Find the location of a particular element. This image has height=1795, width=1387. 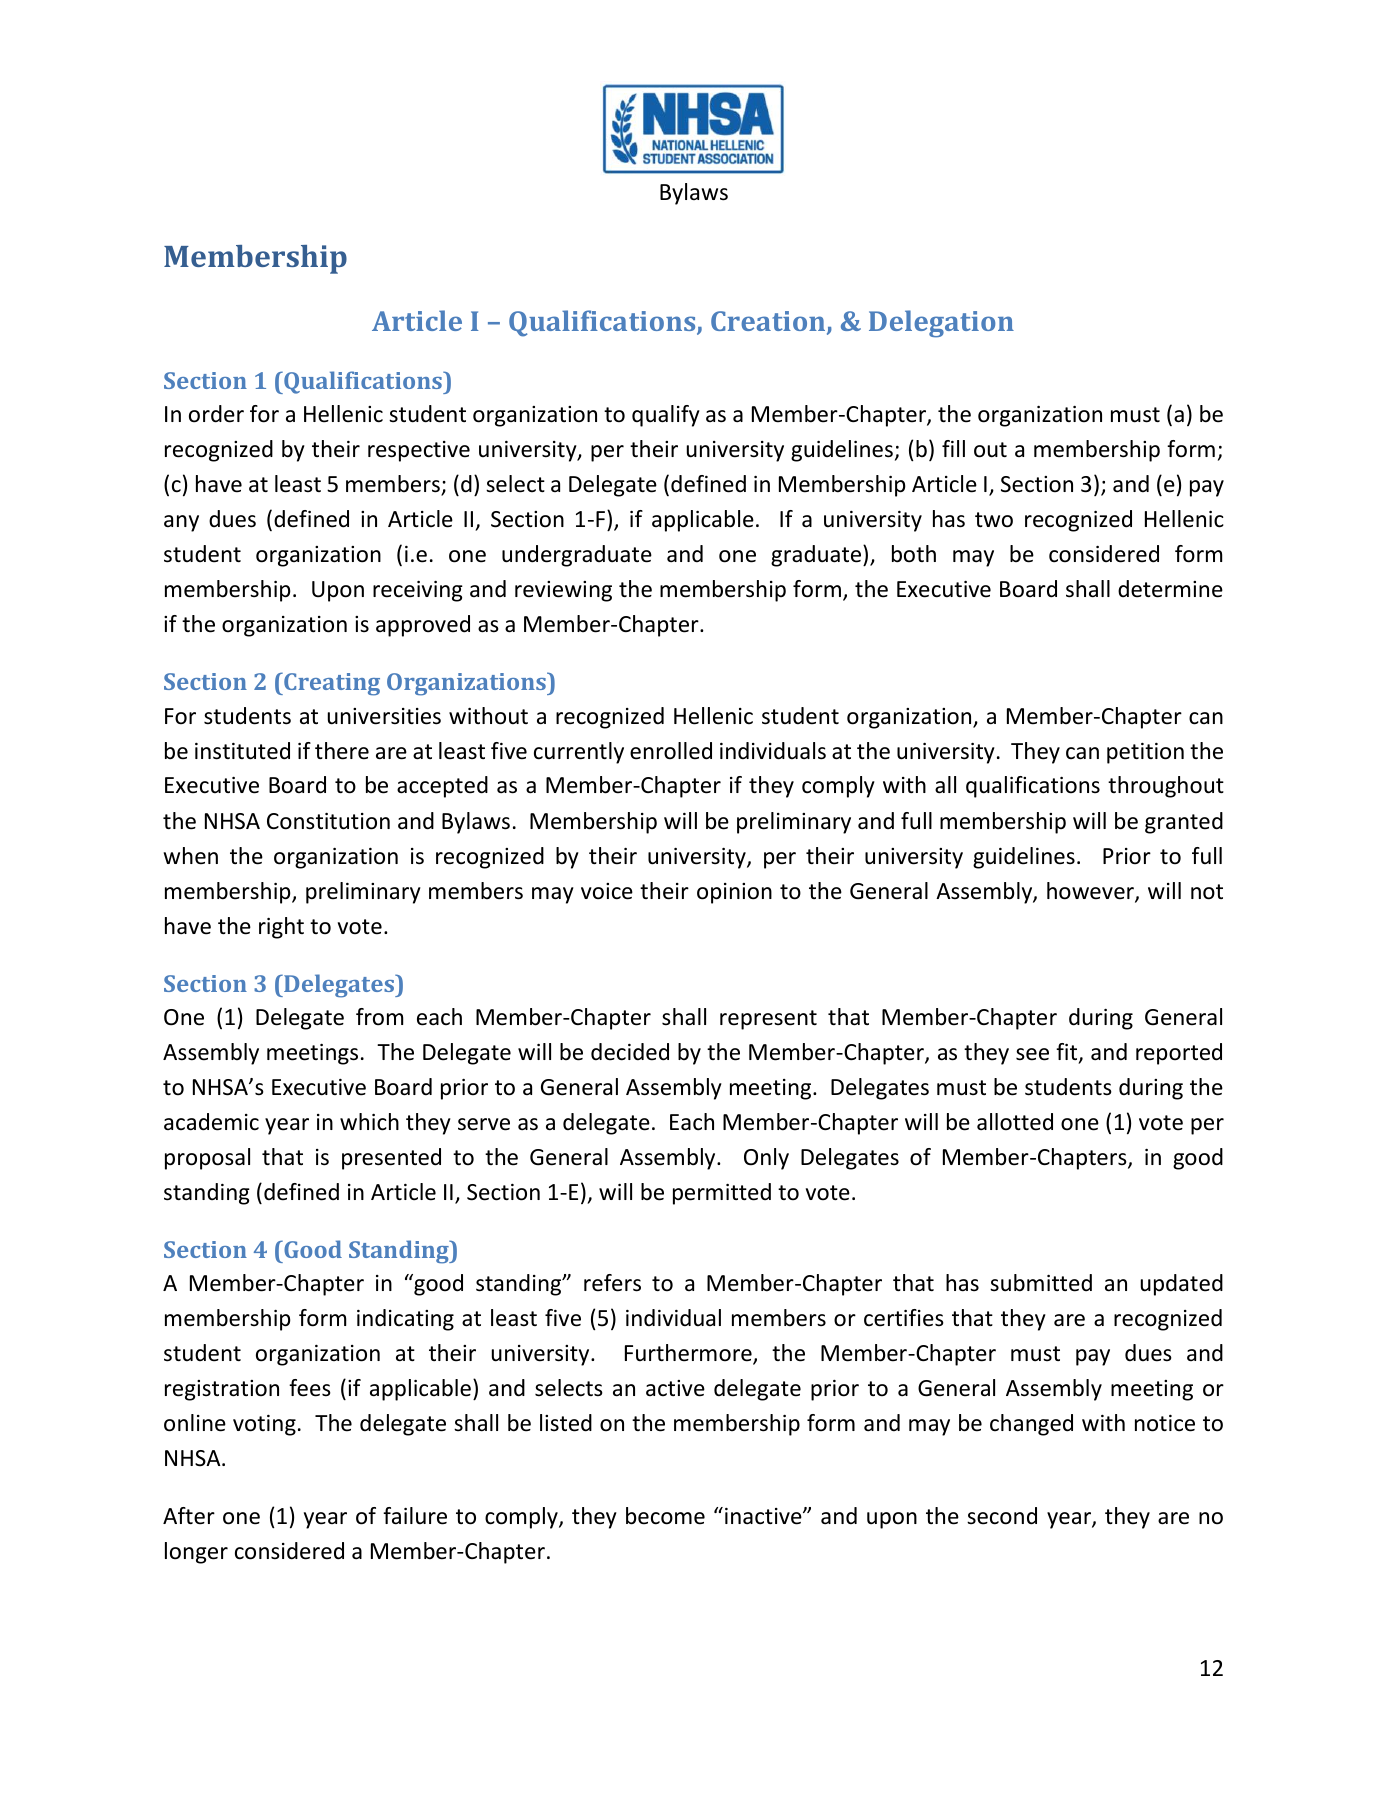

petition is located at coordinates (1145, 753).
